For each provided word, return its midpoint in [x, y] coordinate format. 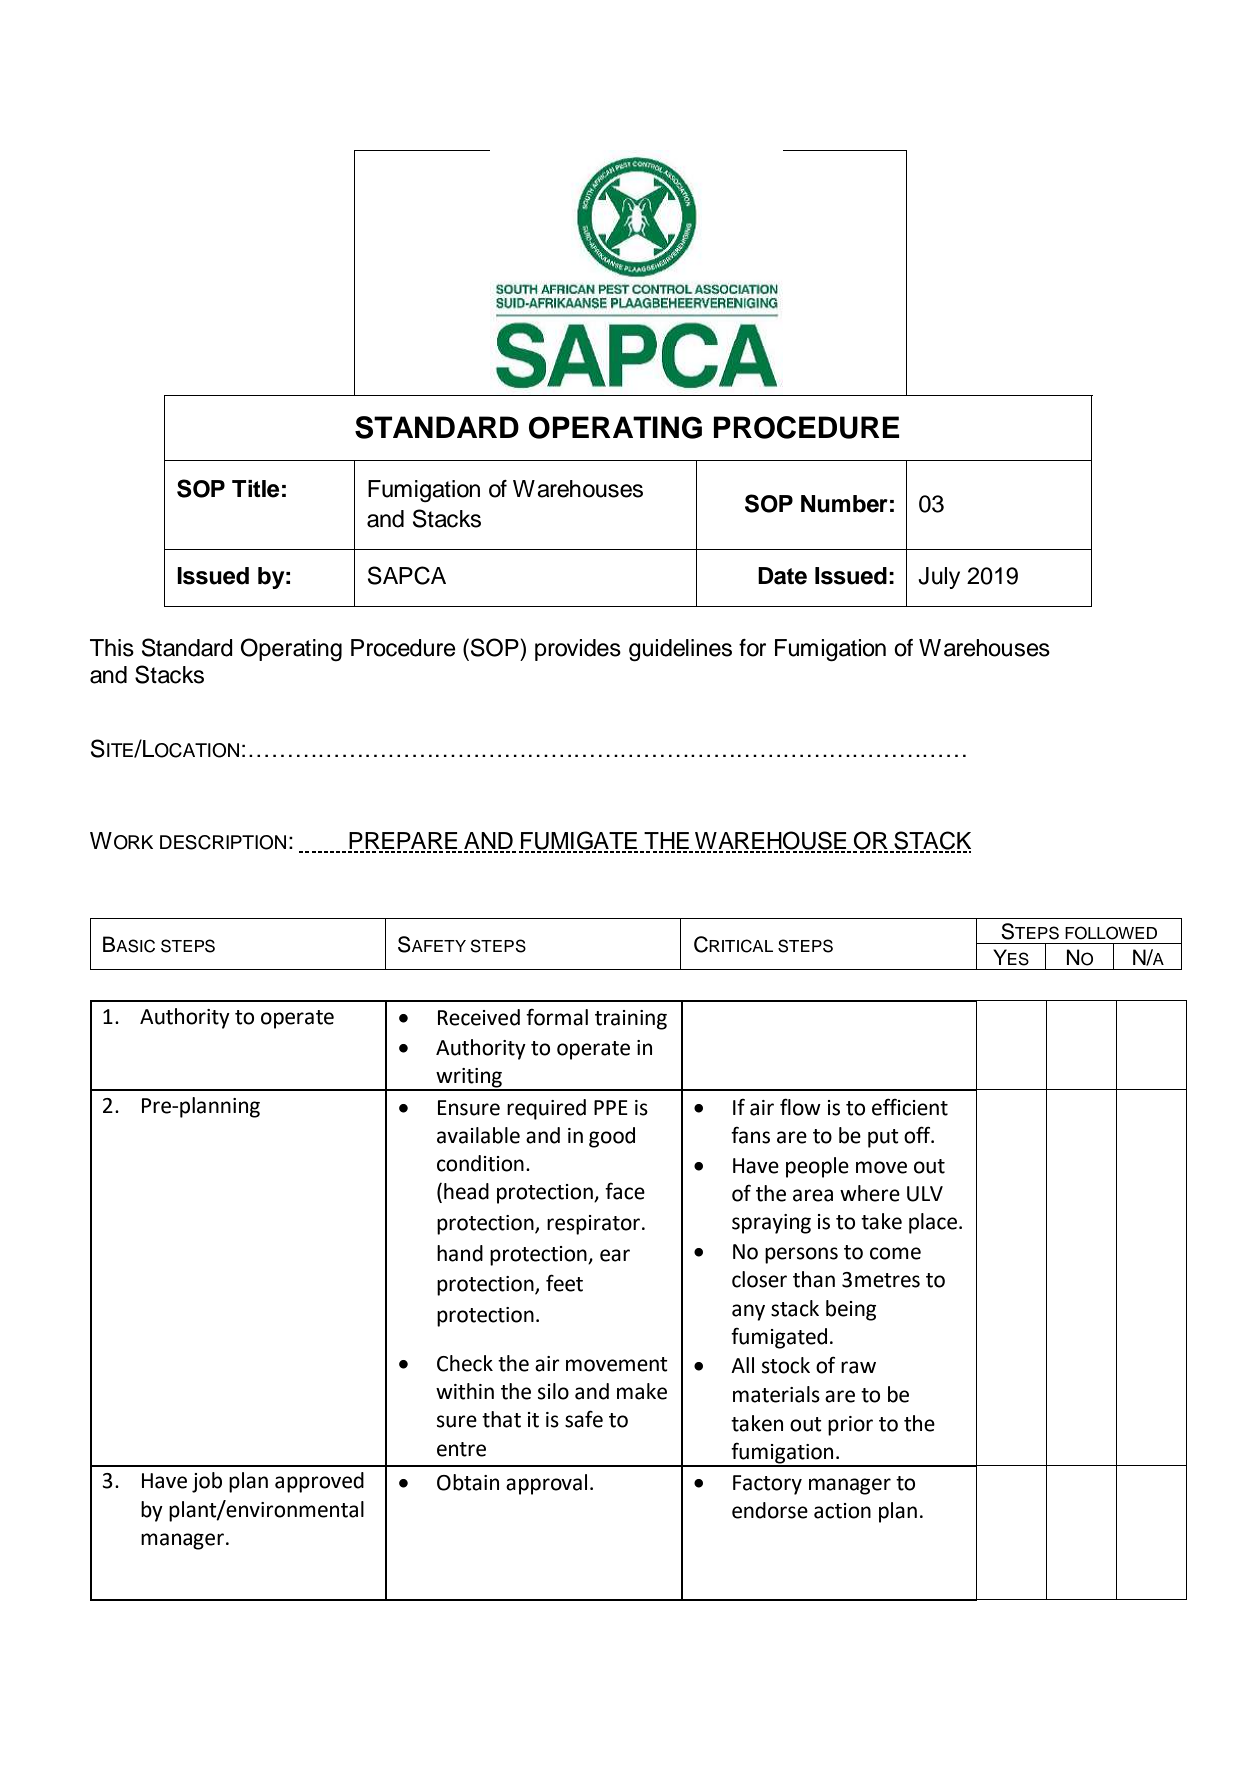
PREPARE [404, 842]
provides [578, 650]
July [939, 578]
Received [479, 1017]
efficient [910, 1107]
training [631, 1020]
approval [546, 1484]
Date [782, 576]
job [207, 1482]
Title [255, 489]
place [934, 1223]
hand [460, 1253]
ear [615, 1255]
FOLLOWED [1111, 933]
